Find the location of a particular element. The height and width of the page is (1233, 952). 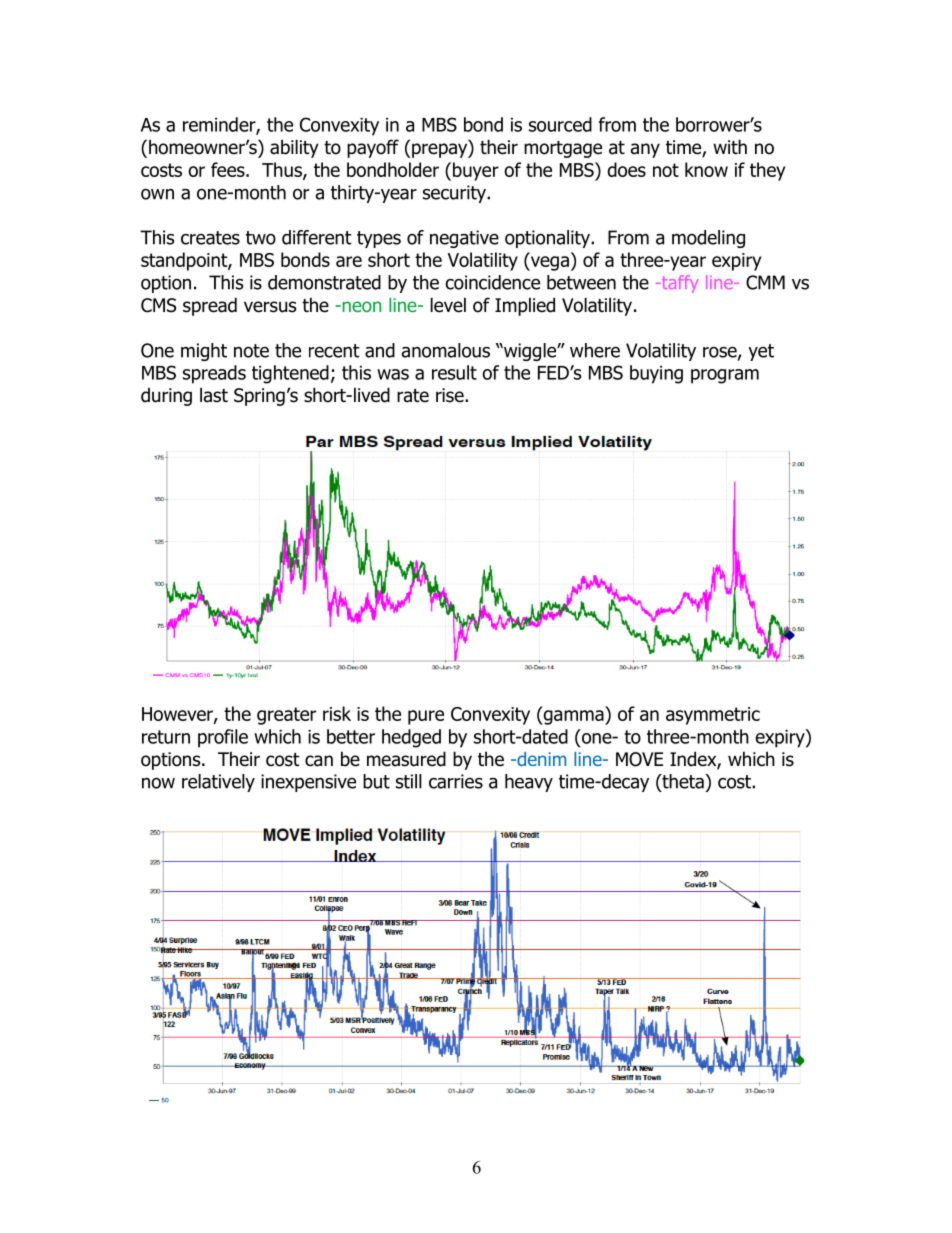

last is located at coordinates (214, 395).
